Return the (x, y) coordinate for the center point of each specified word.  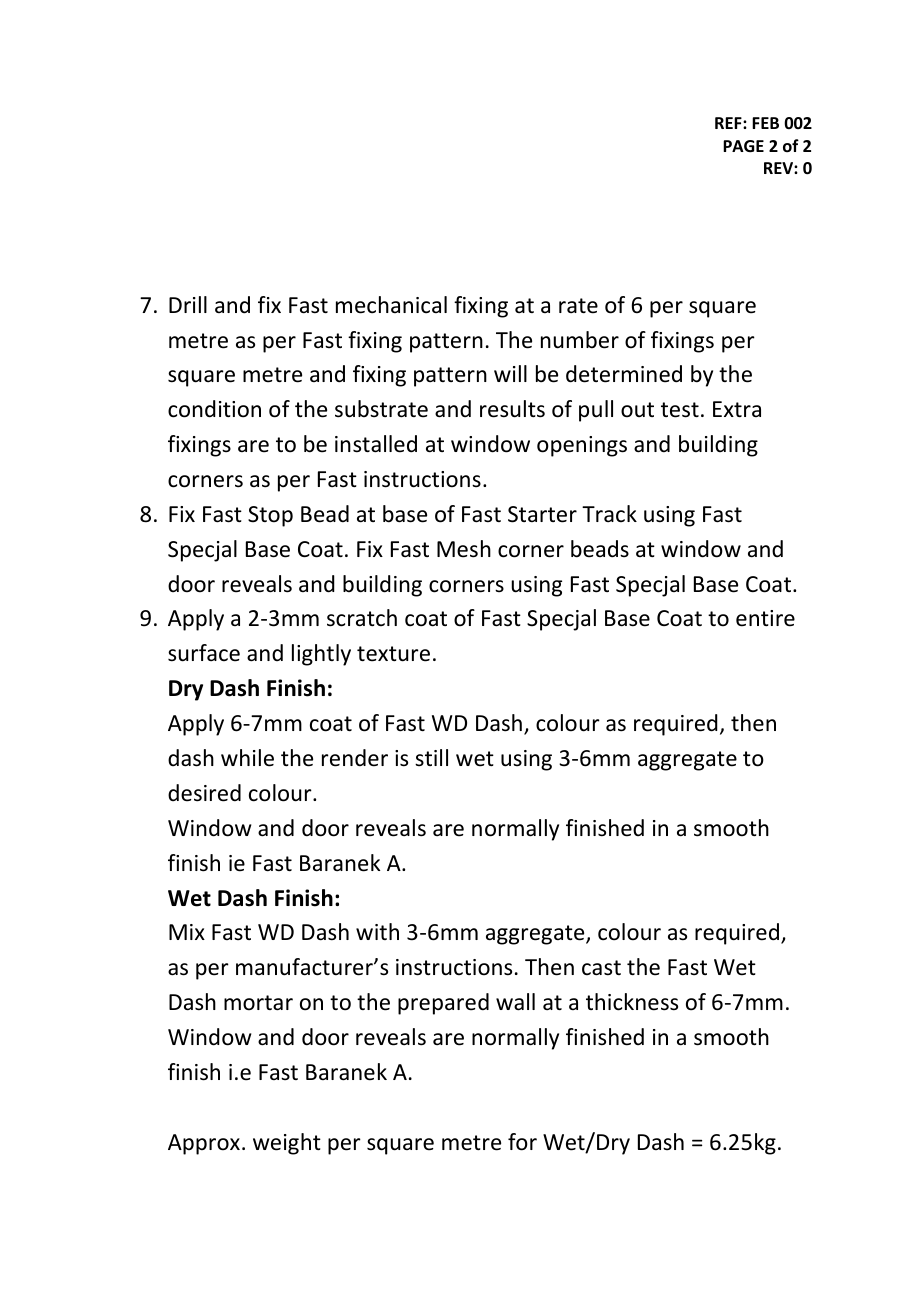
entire (765, 618)
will (510, 373)
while (247, 758)
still (431, 757)
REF (729, 123)
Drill (188, 304)
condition (214, 409)
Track (609, 514)
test (680, 410)
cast (601, 968)
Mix (187, 932)
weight (287, 1144)
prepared (443, 1004)
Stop (270, 516)
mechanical (391, 305)
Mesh (464, 549)
